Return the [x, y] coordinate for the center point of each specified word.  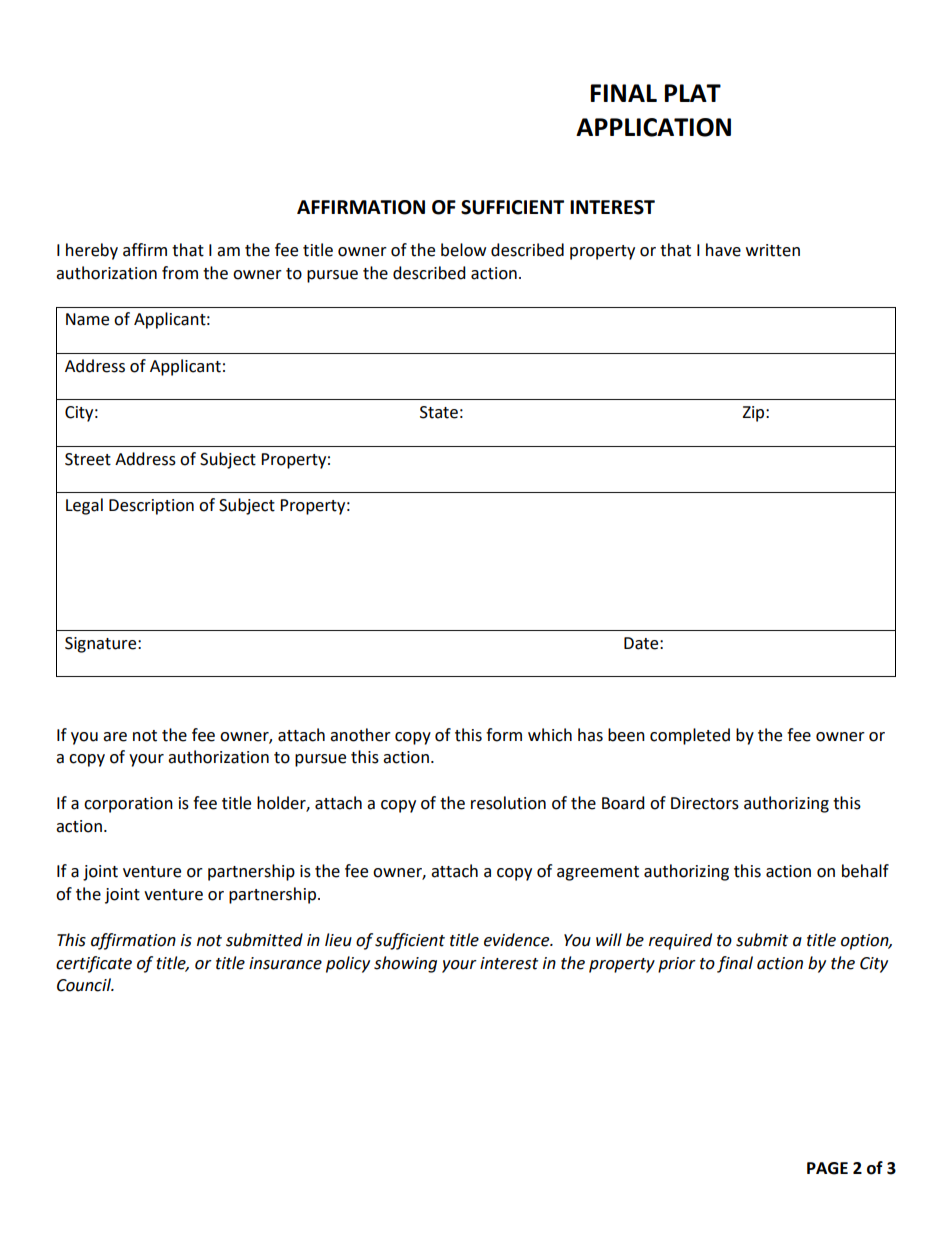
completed [690, 736]
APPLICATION [653, 127]
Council [85, 985]
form [504, 735]
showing [405, 964]
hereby [92, 251]
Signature [102, 645]
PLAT [692, 93]
